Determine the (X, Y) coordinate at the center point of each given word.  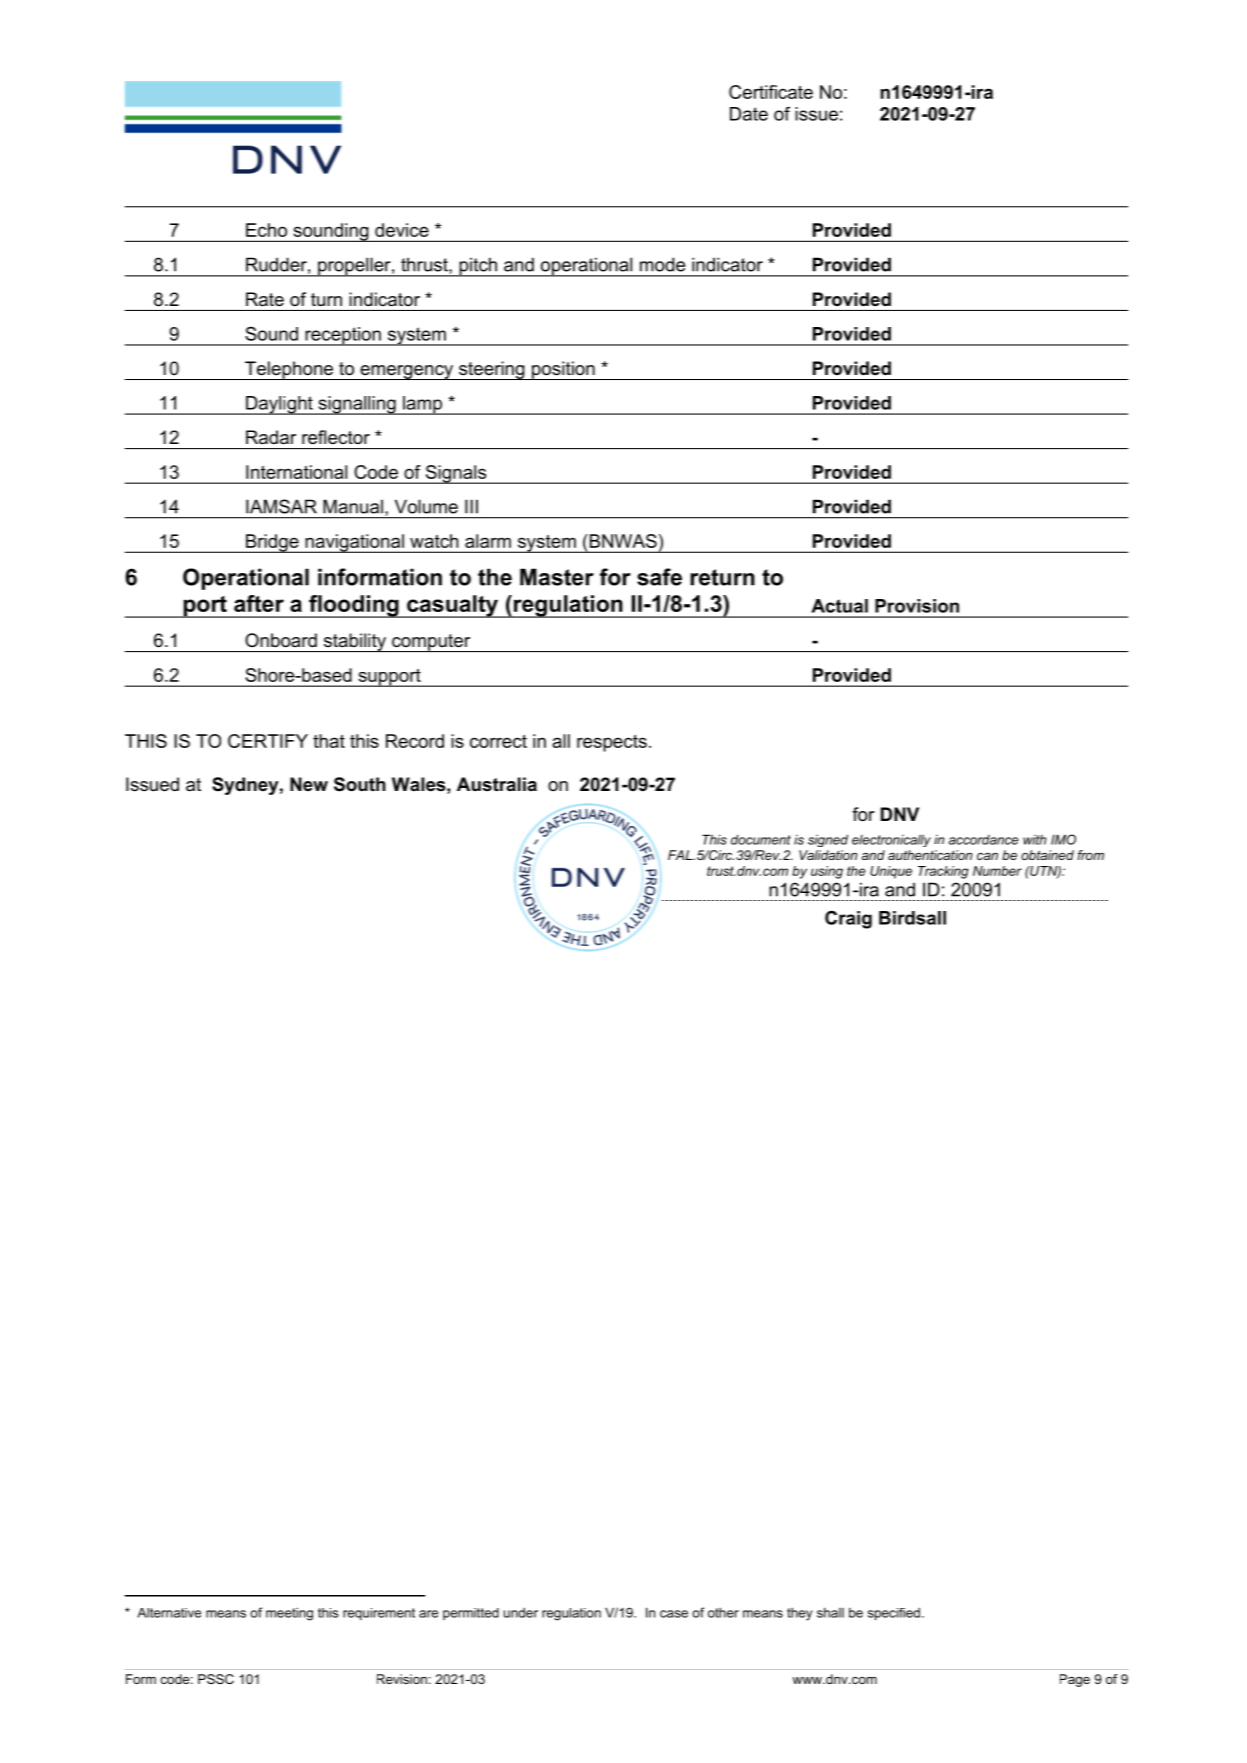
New (309, 784)
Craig (848, 919)
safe (659, 577)
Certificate (771, 92)
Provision (917, 606)
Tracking (943, 872)
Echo (266, 230)
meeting (289, 1614)
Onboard (281, 640)
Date (749, 114)
